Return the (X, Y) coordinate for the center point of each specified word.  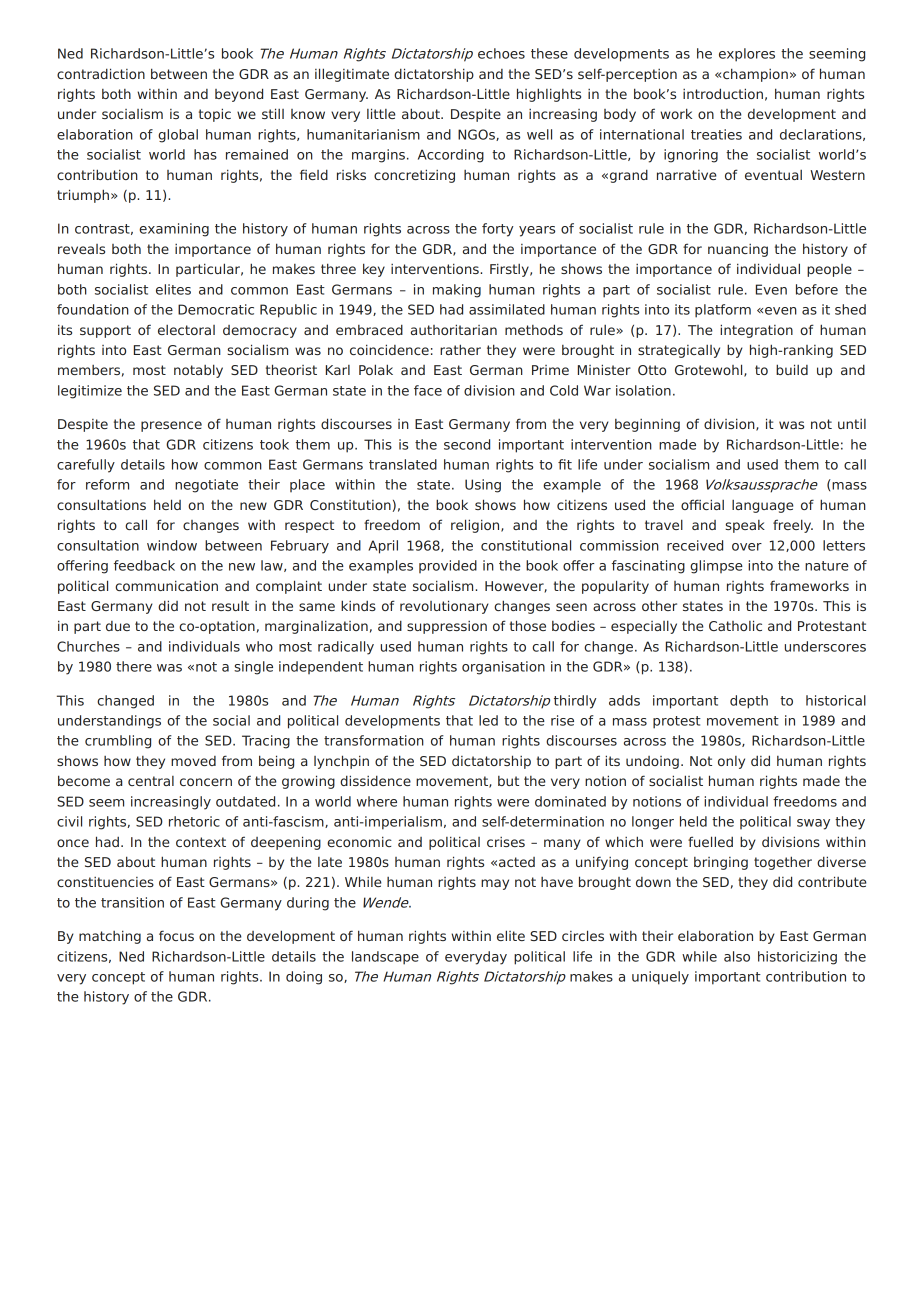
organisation (503, 668)
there (134, 666)
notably (198, 371)
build (792, 369)
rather (460, 349)
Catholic (735, 625)
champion (755, 75)
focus (176, 935)
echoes (501, 53)
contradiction (101, 73)
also (737, 956)
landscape (385, 958)
